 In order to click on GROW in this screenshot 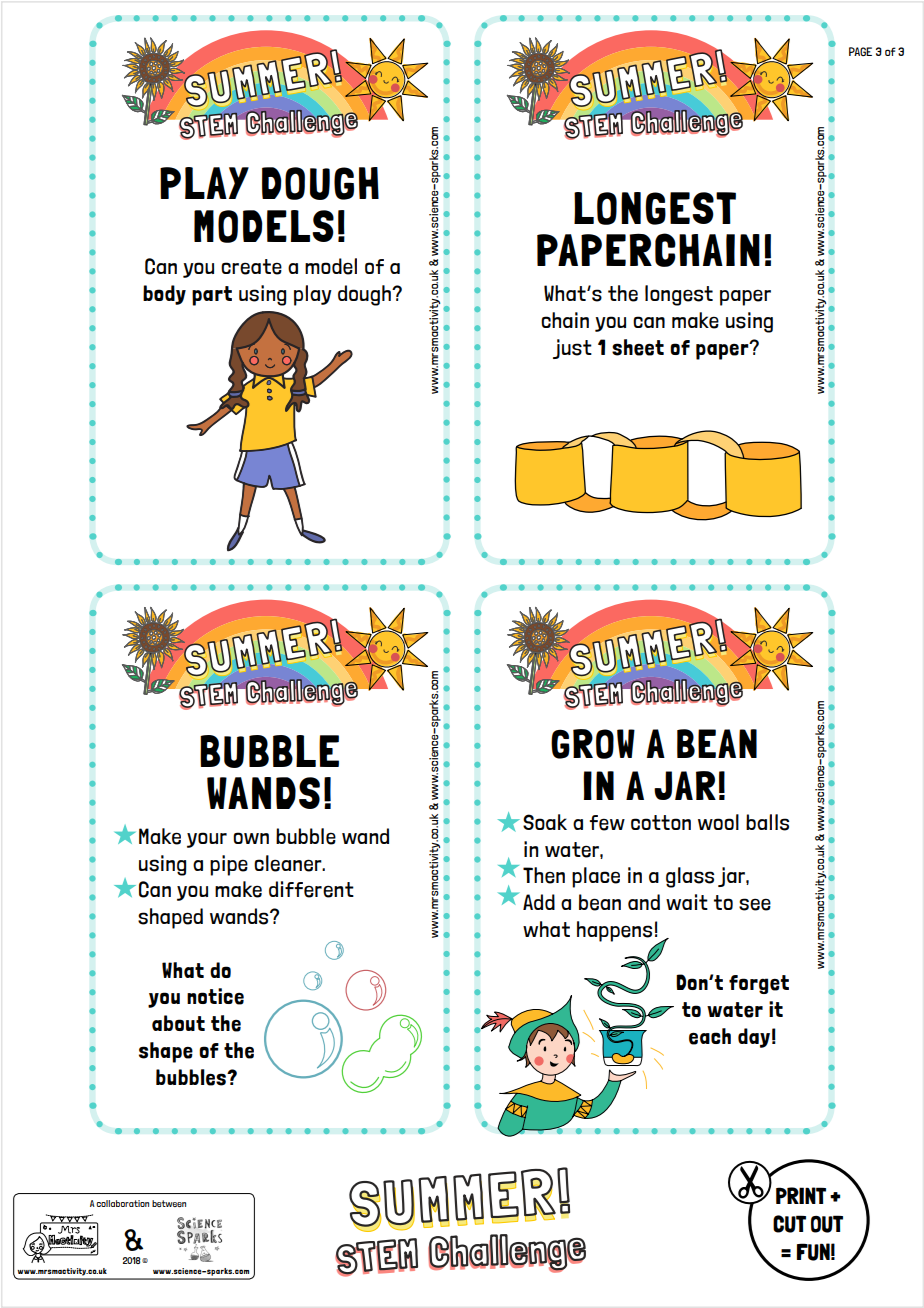, I will do `click(593, 744)`.
